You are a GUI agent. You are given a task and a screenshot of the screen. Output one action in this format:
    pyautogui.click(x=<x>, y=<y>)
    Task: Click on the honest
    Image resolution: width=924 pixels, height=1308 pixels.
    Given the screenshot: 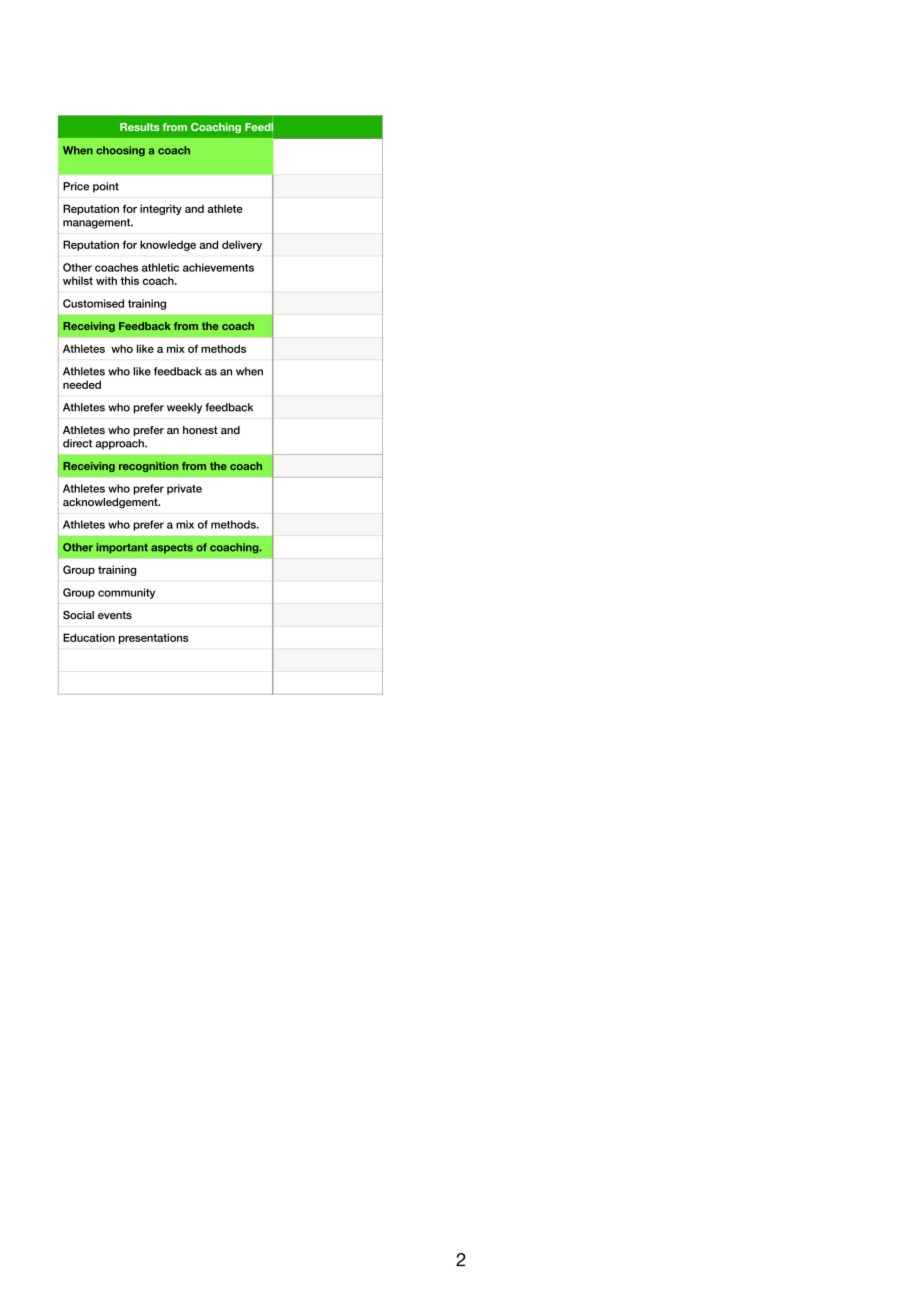 What is the action you would take?
    pyautogui.click(x=200, y=430)
